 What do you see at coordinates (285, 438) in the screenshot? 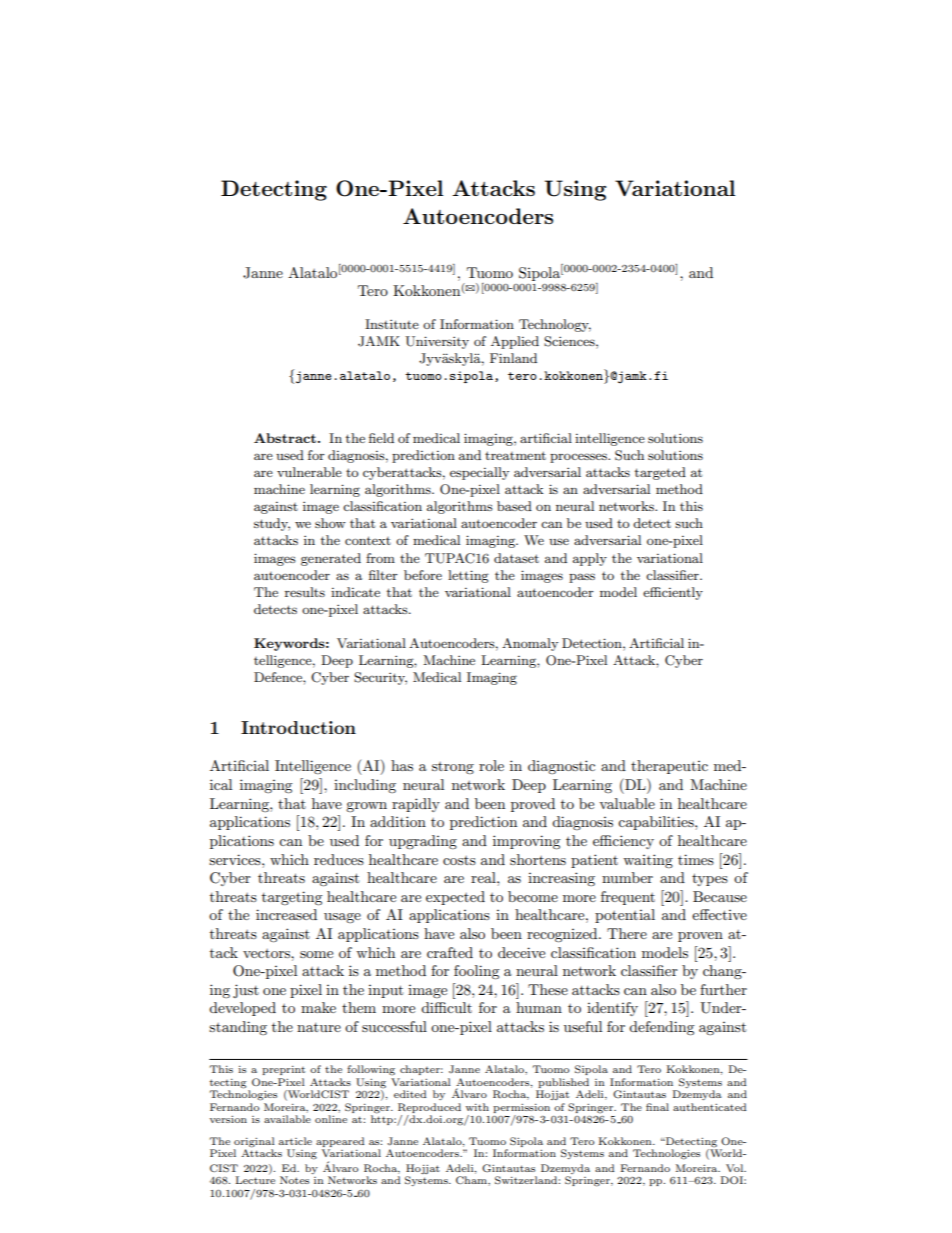
I see `Abstract` at bounding box center [285, 438].
